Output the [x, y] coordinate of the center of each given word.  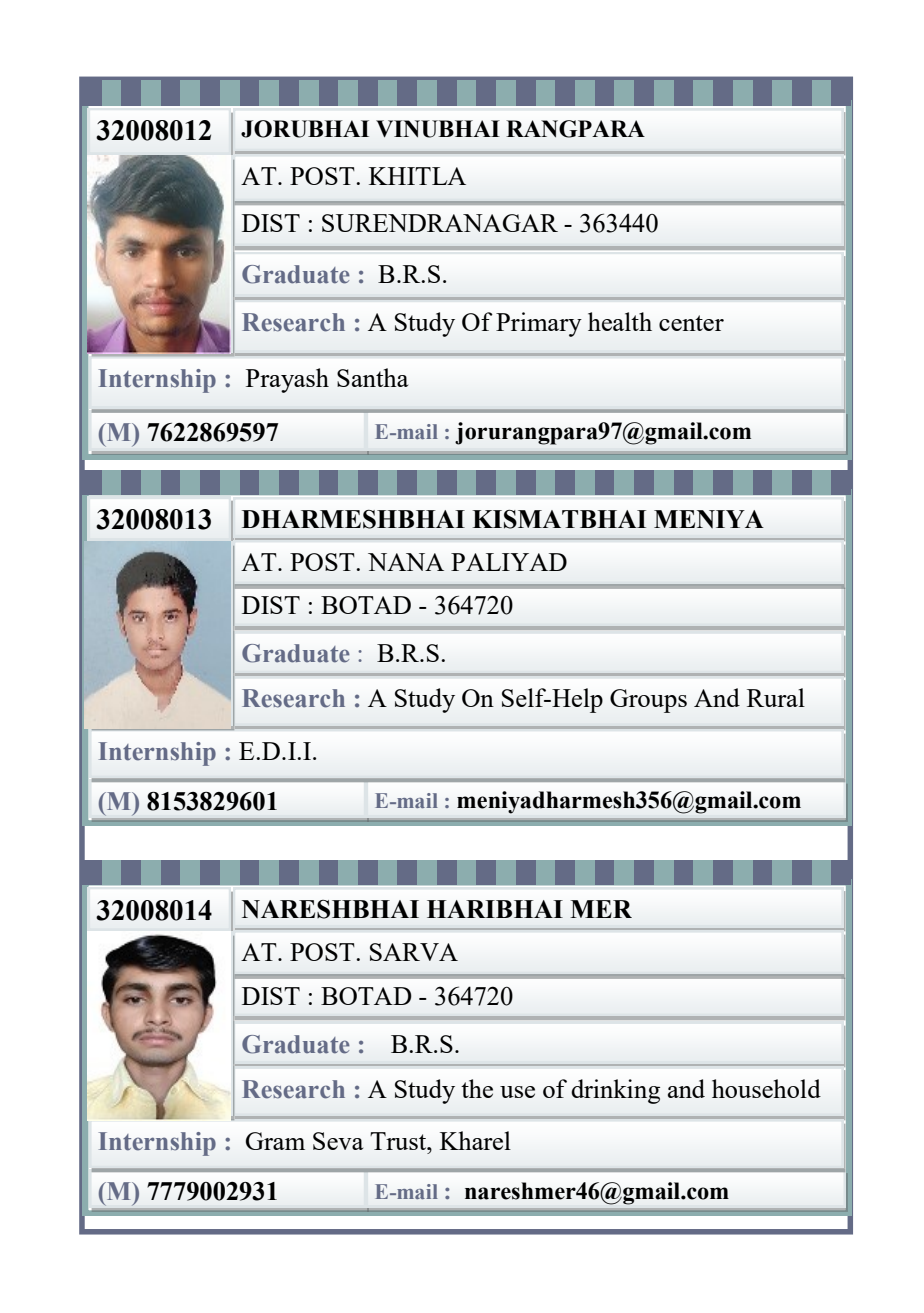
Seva [338, 1141]
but [606, 718]
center [691, 323]
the [477, 1088]
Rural [776, 697]
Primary [539, 324]
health [620, 321]
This [520, 686]
